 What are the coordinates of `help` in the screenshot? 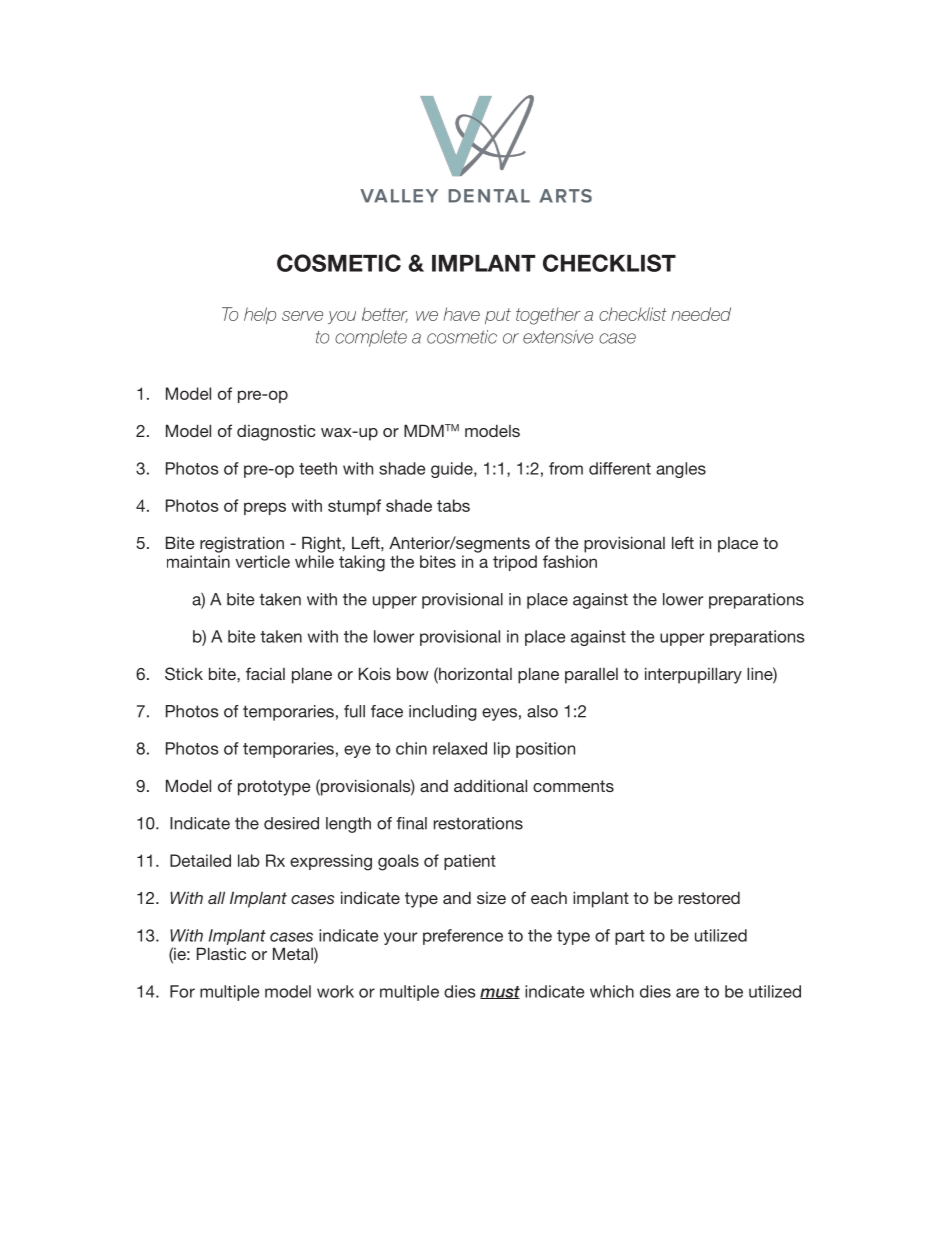 It's located at (260, 315).
